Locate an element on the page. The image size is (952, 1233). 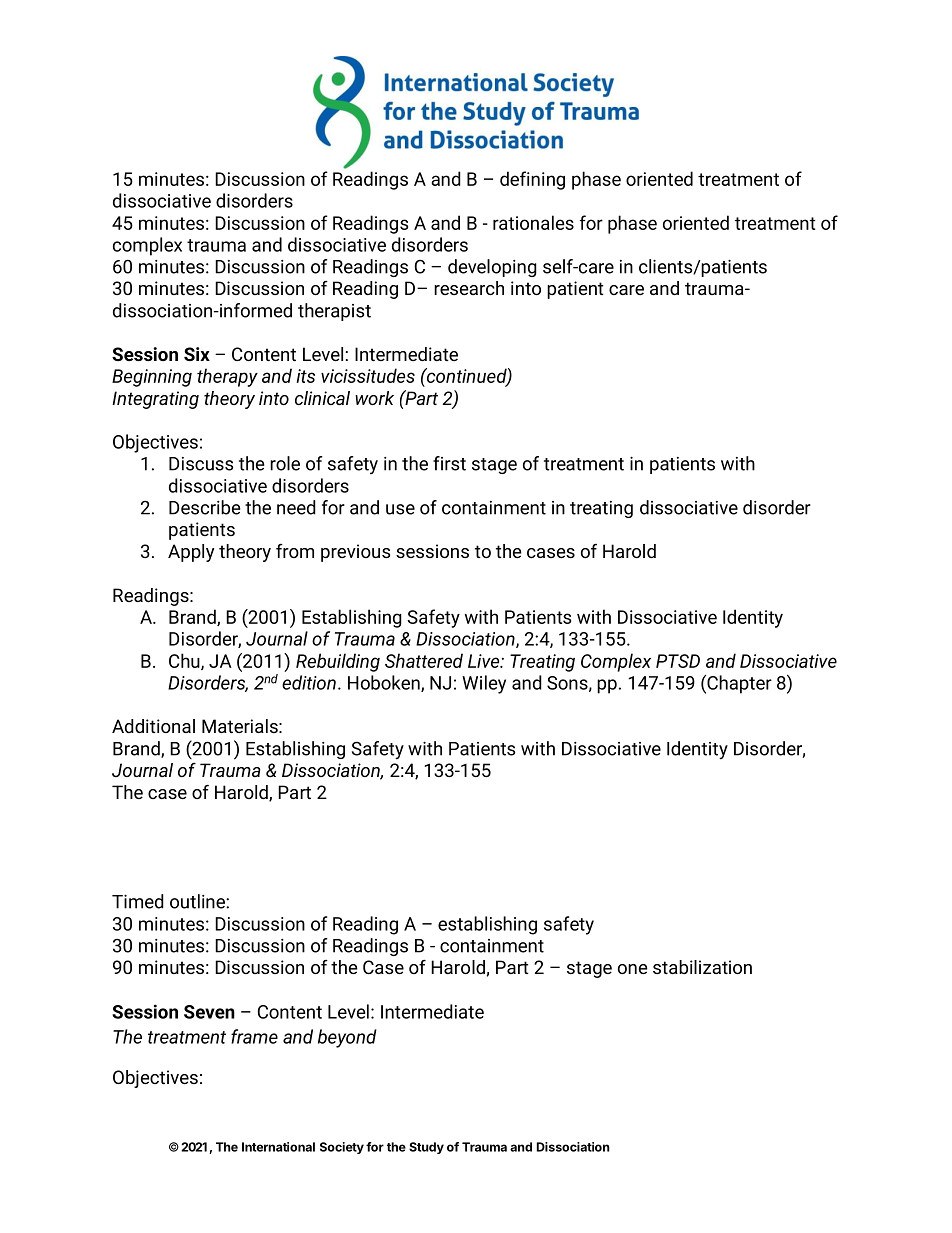
PTSD is located at coordinates (678, 661).
